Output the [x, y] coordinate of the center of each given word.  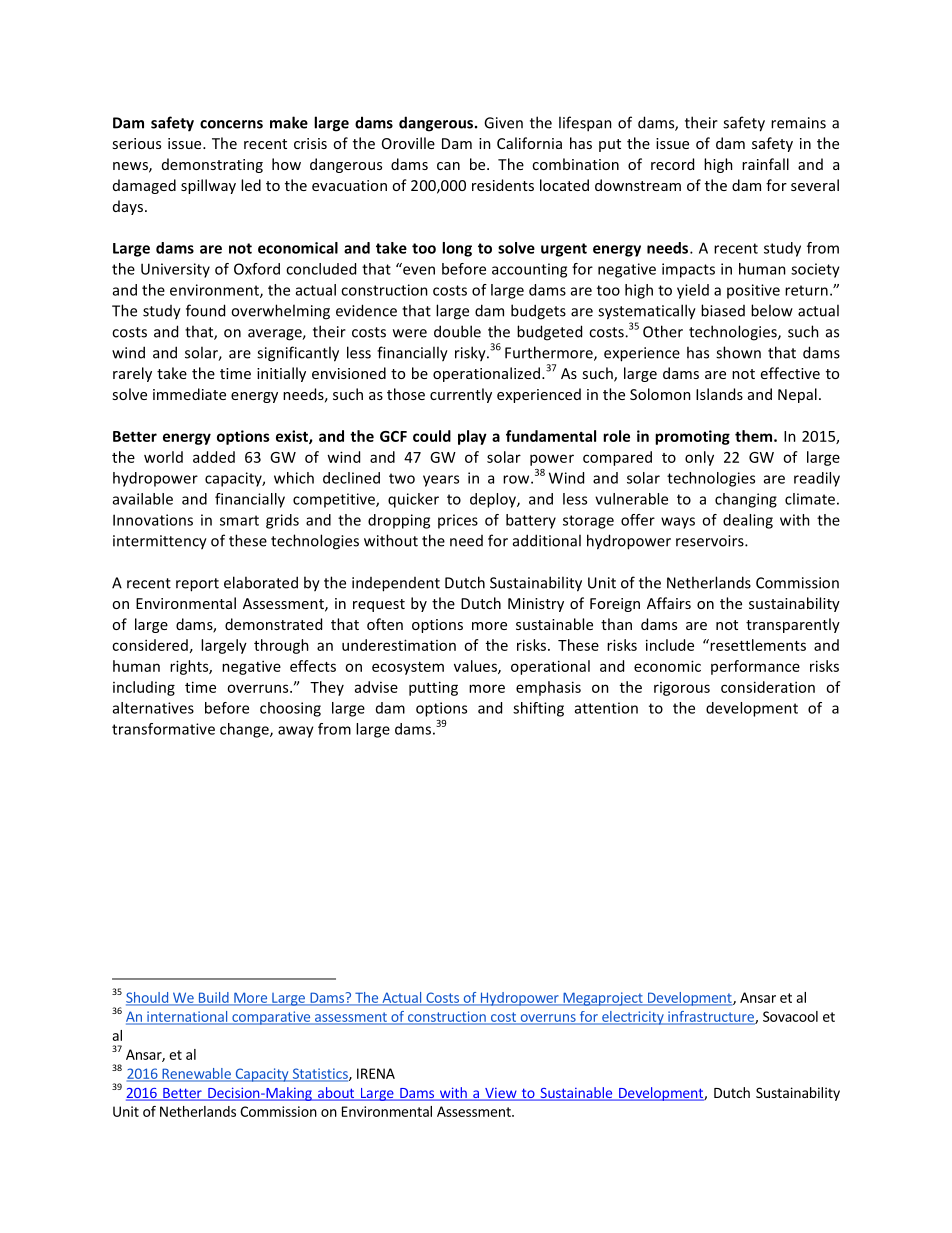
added [214, 457]
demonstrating [212, 165]
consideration [768, 687]
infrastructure [711, 1017]
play [472, 437]
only [699, 458]
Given [503, 123]
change [245, 730]
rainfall [765, 164]
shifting [538, 709]
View [501, 1094]
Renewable [196, 1074]
